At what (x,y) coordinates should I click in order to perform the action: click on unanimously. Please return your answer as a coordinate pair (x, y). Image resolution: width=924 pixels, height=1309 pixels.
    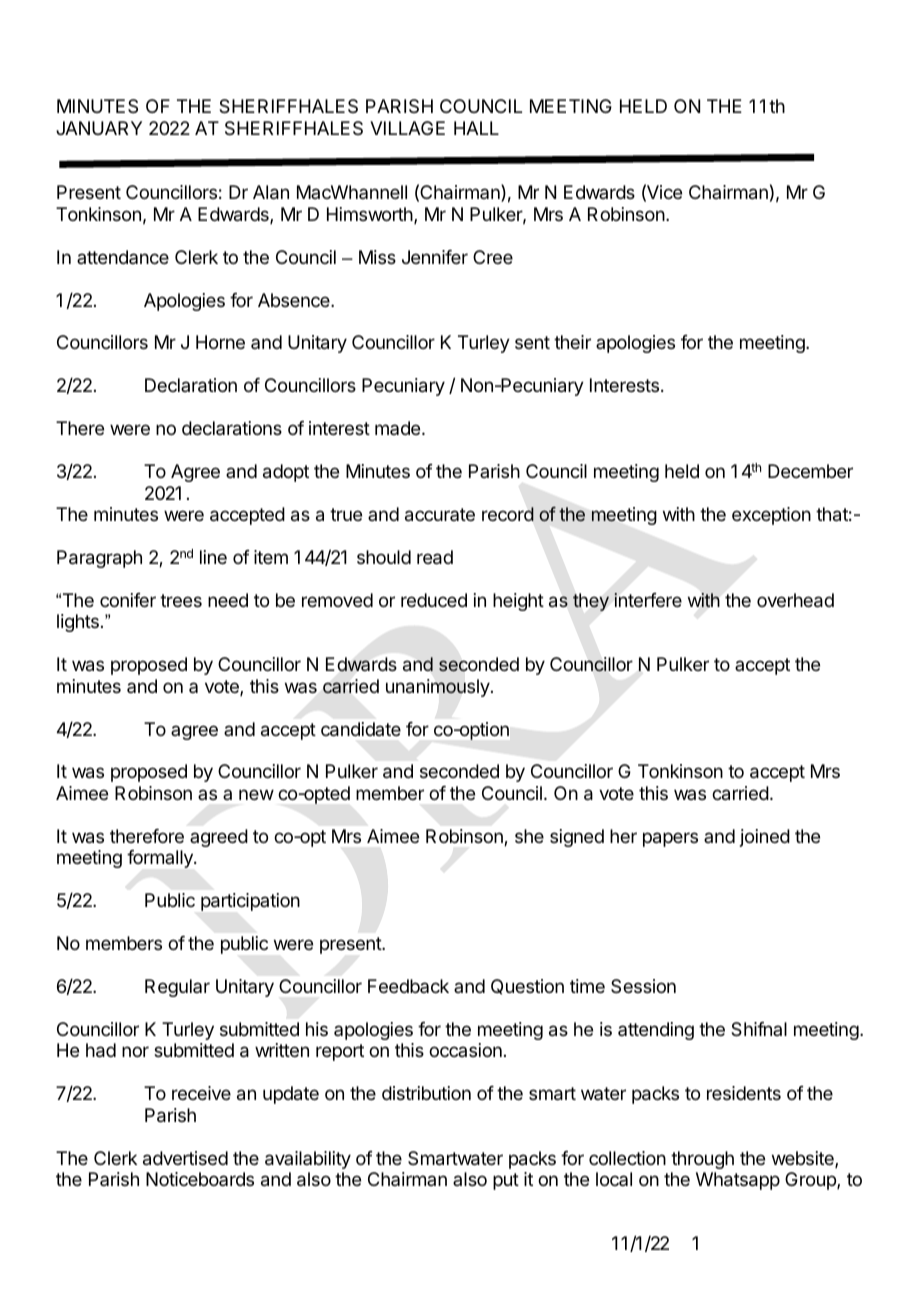
    Looking at the image, I should click on (438, 688).
